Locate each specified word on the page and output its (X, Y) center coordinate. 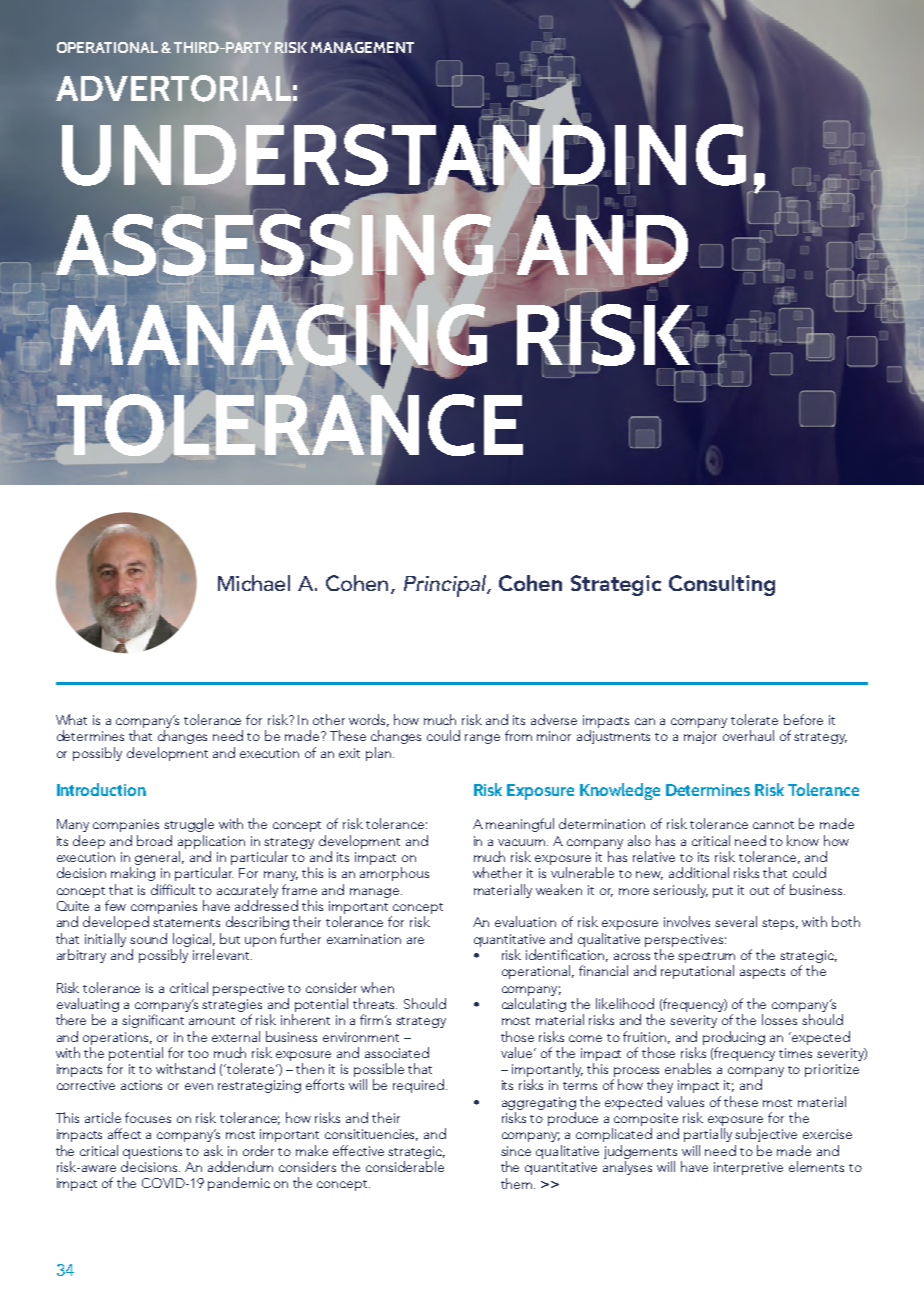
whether (497, 872)
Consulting (722, 585)
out (759, 891)
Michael (254, 583)
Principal (446, 586)
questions (152, 1152)
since (516, 1151)
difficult (173, 889)
